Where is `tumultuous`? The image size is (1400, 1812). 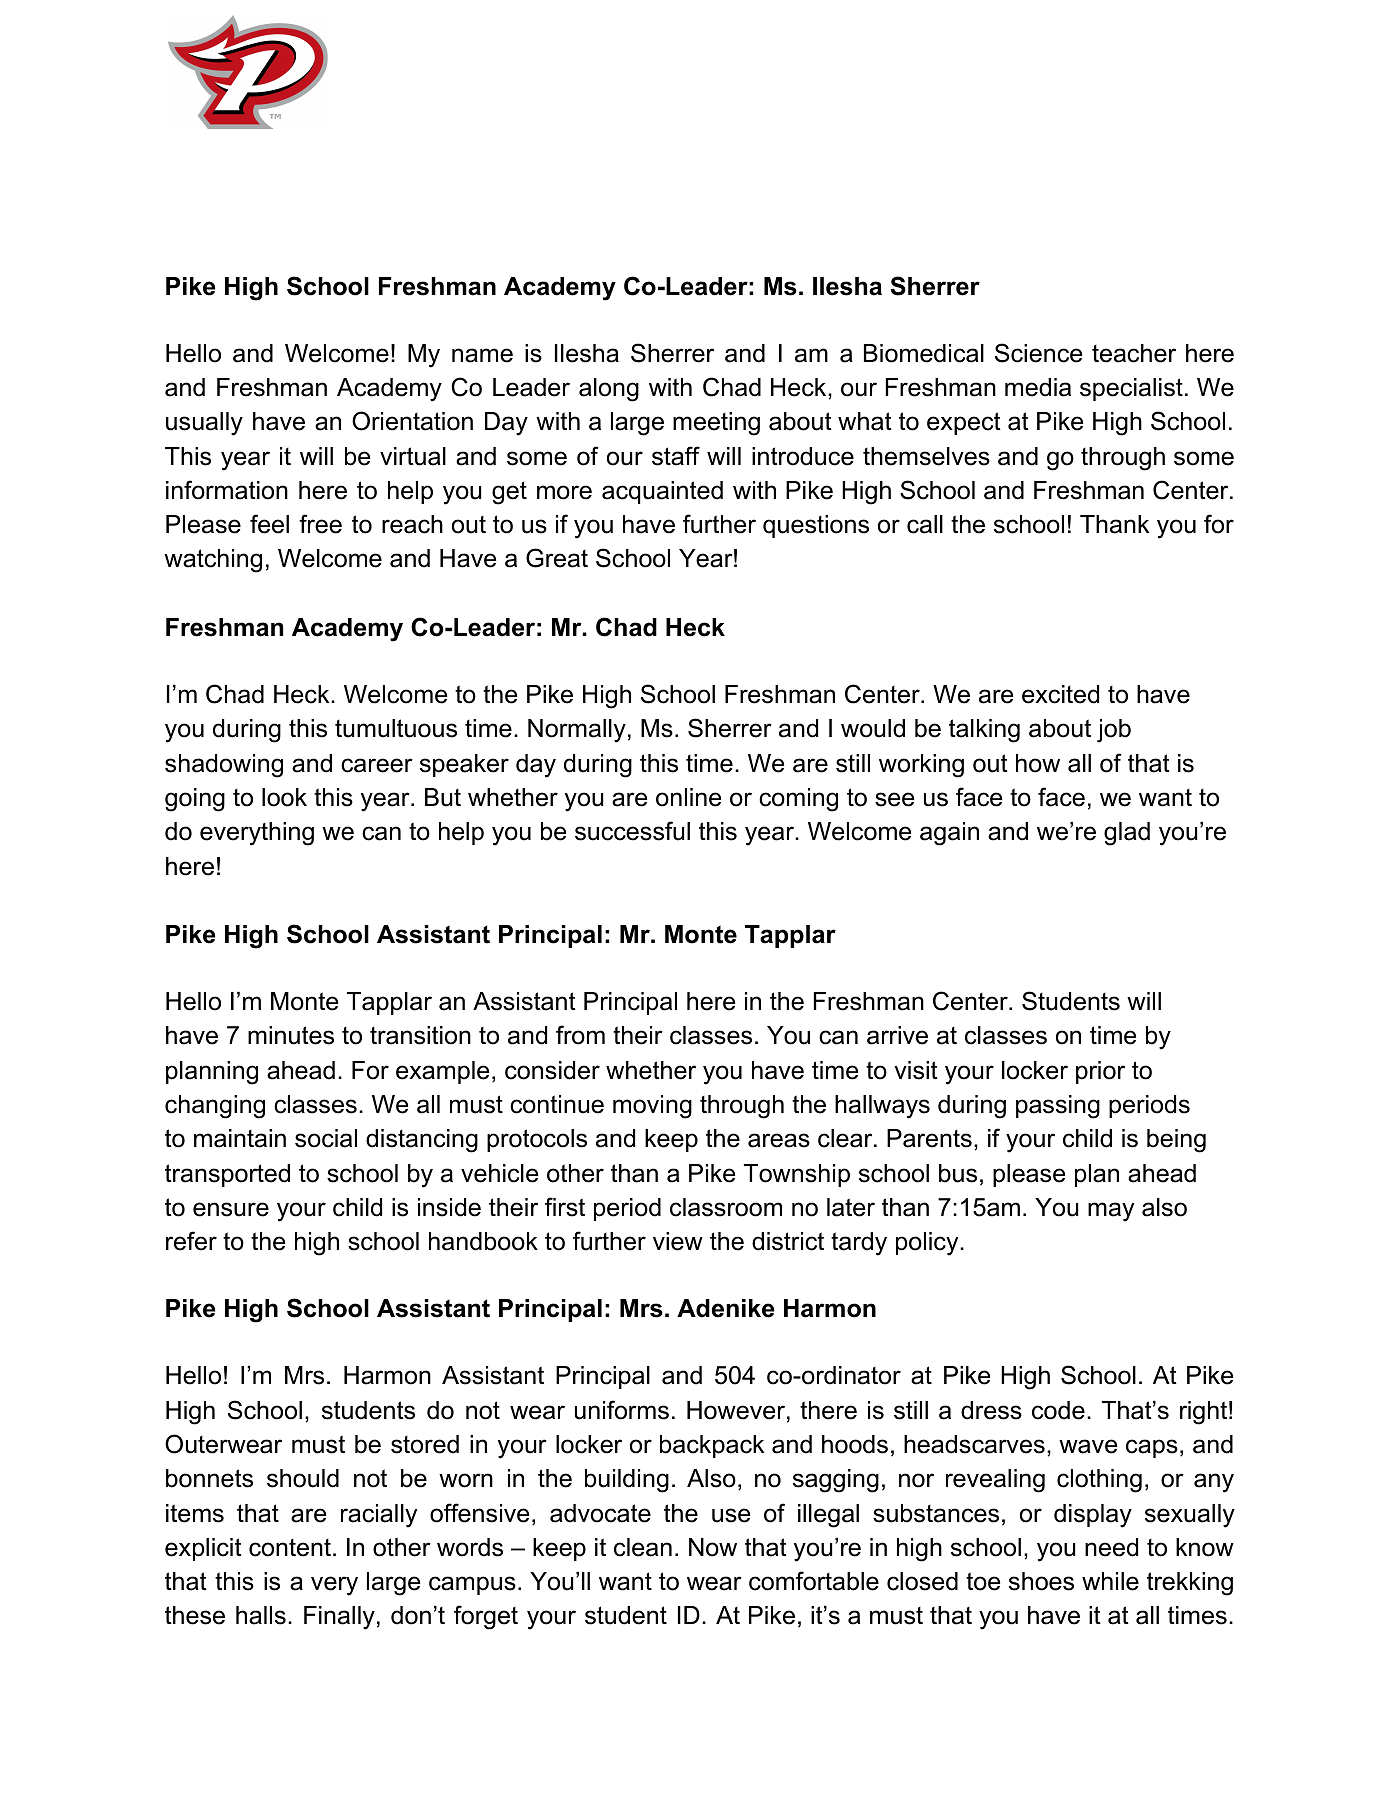
tumultuous is located at coordinates (396, 728).
